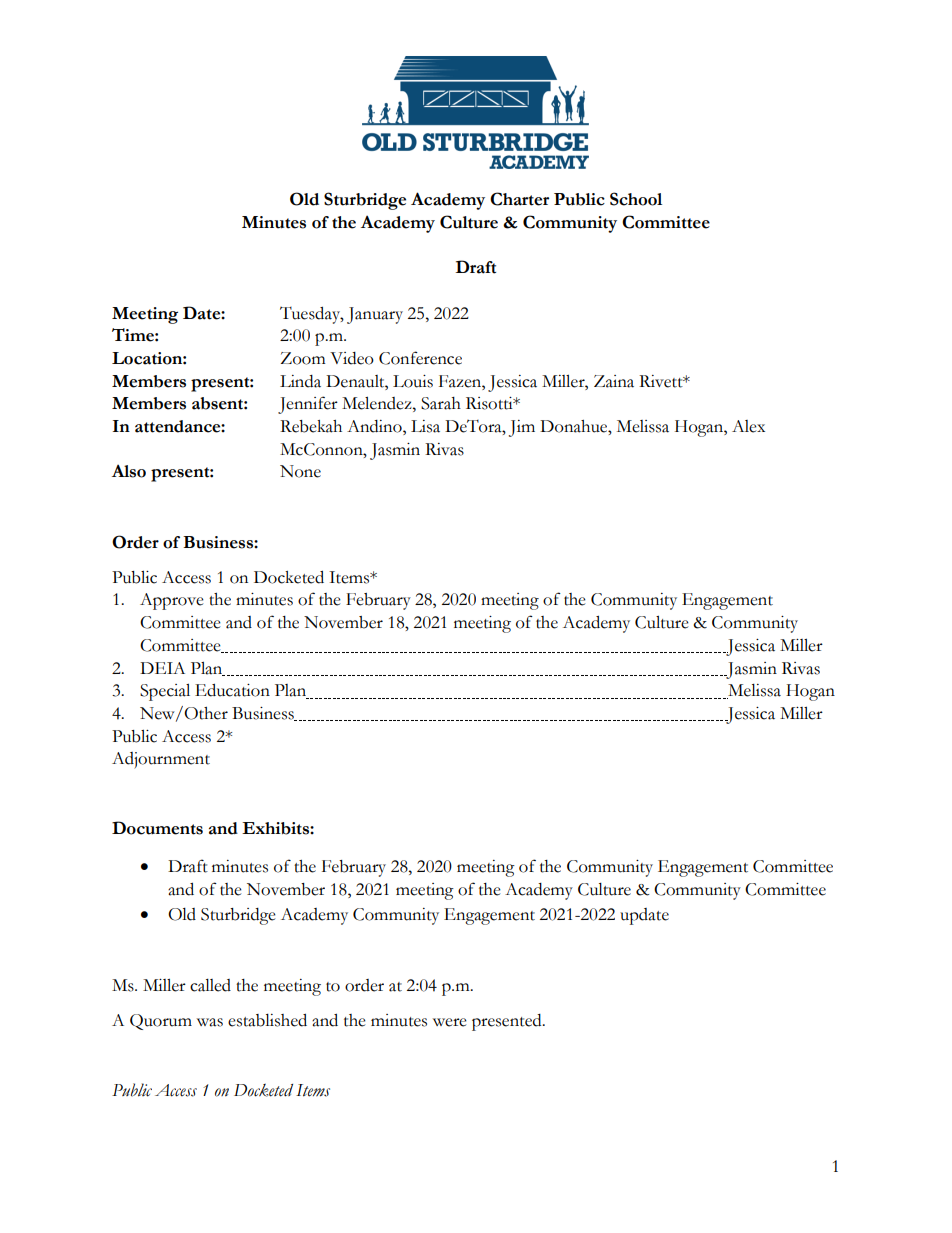 The image size is (952, 1233). Describe the element at coordinates (425, 426) in the screenshot. I see `Lisa` at that location.
